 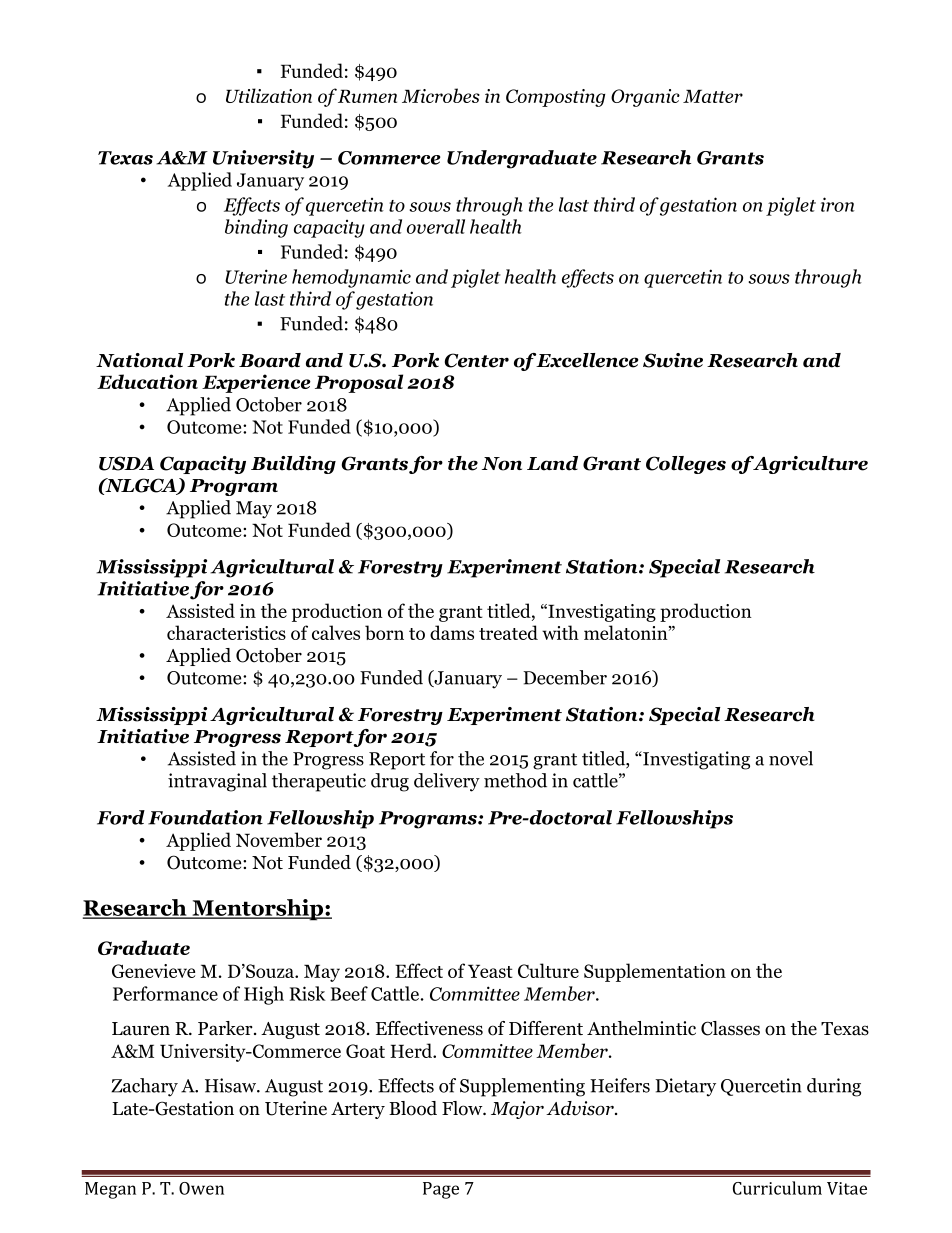 I want to click on Matter, so click(x=713, y=96).
